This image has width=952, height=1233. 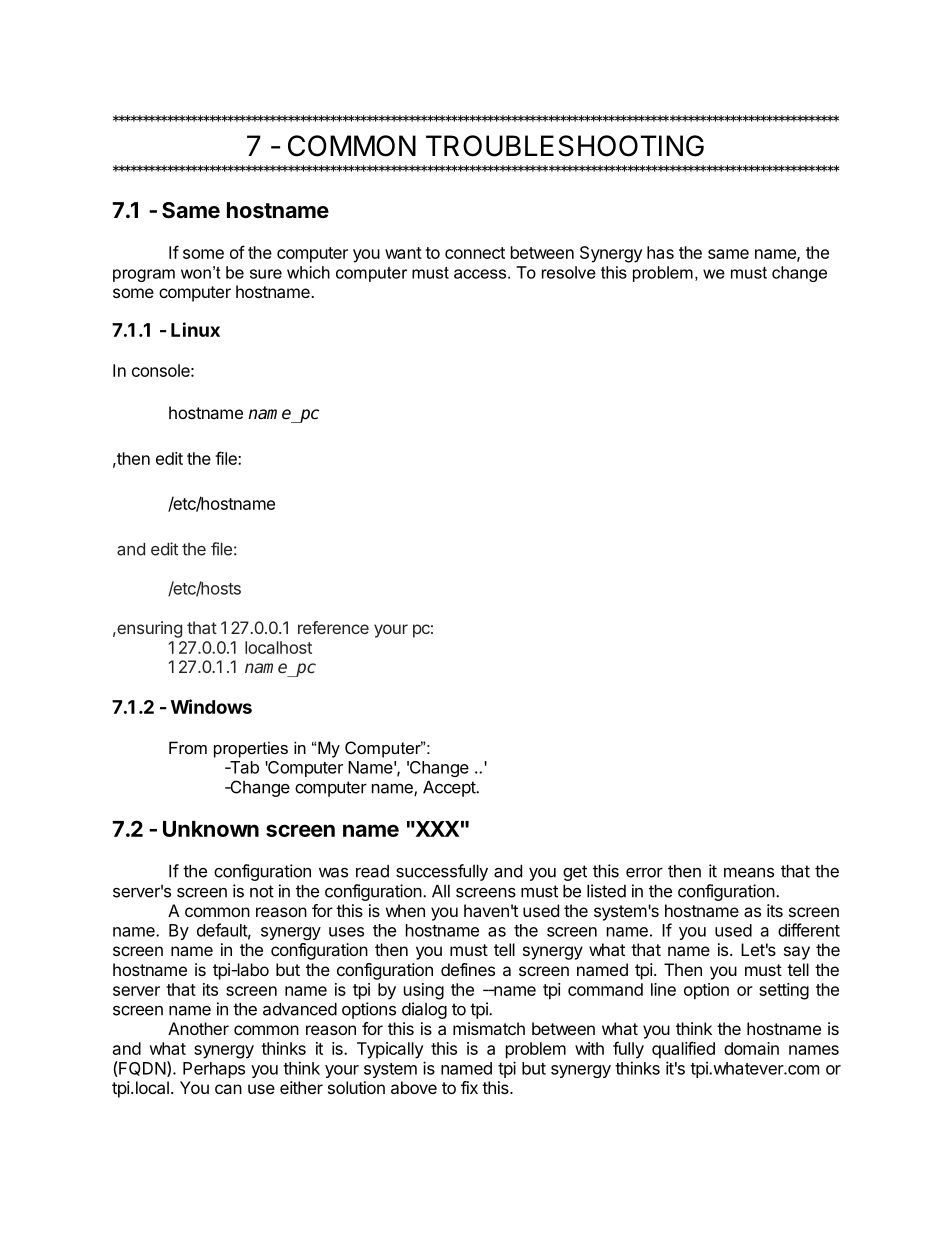 What do you see at coordinates (211, 829) in the image?
I see `Unknown` at bounding box center [211, 829].
